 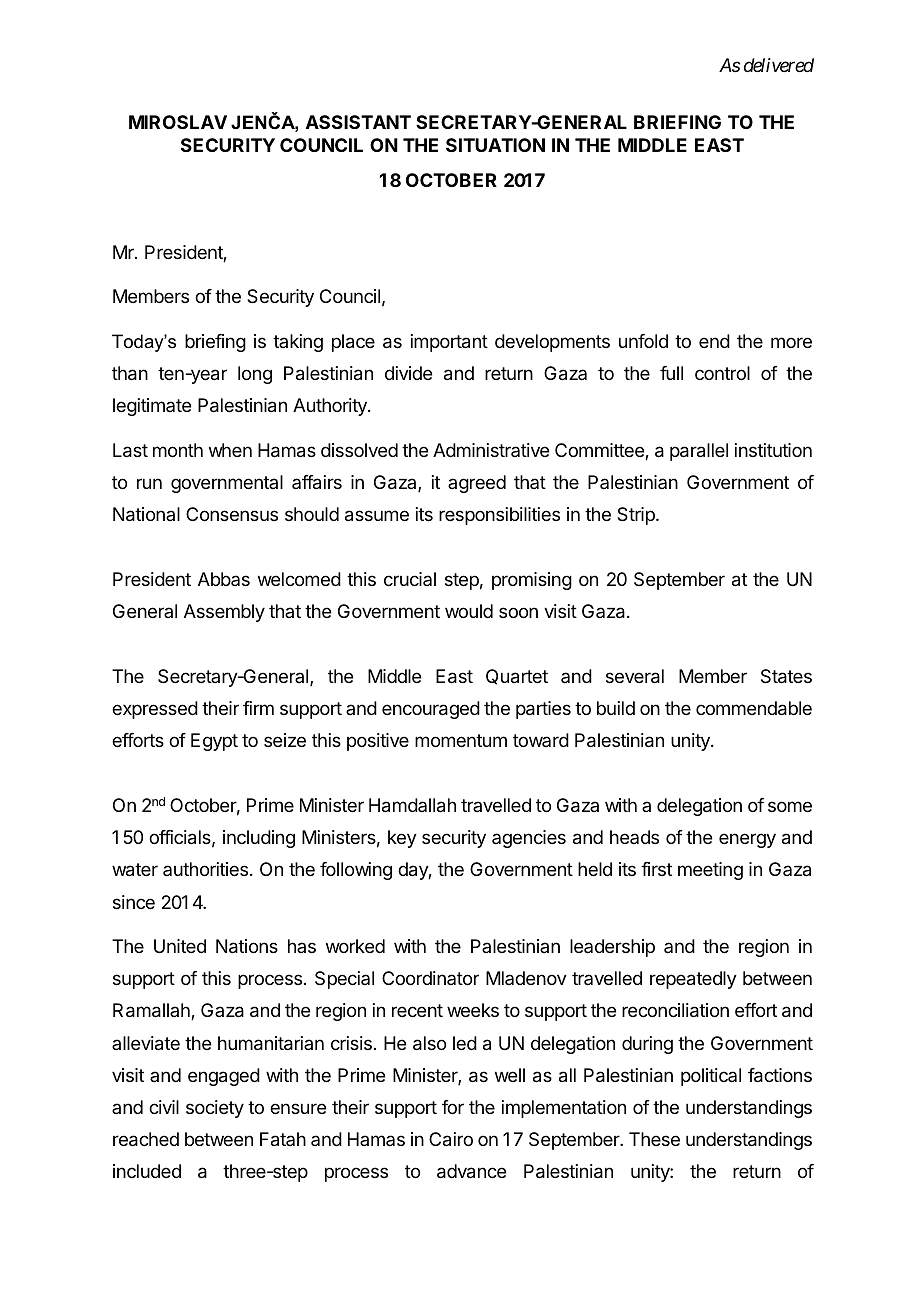 What do you see at coordinates (495, 145) in the document?
I see `SITUATION` at bounding box center [495, 145].
